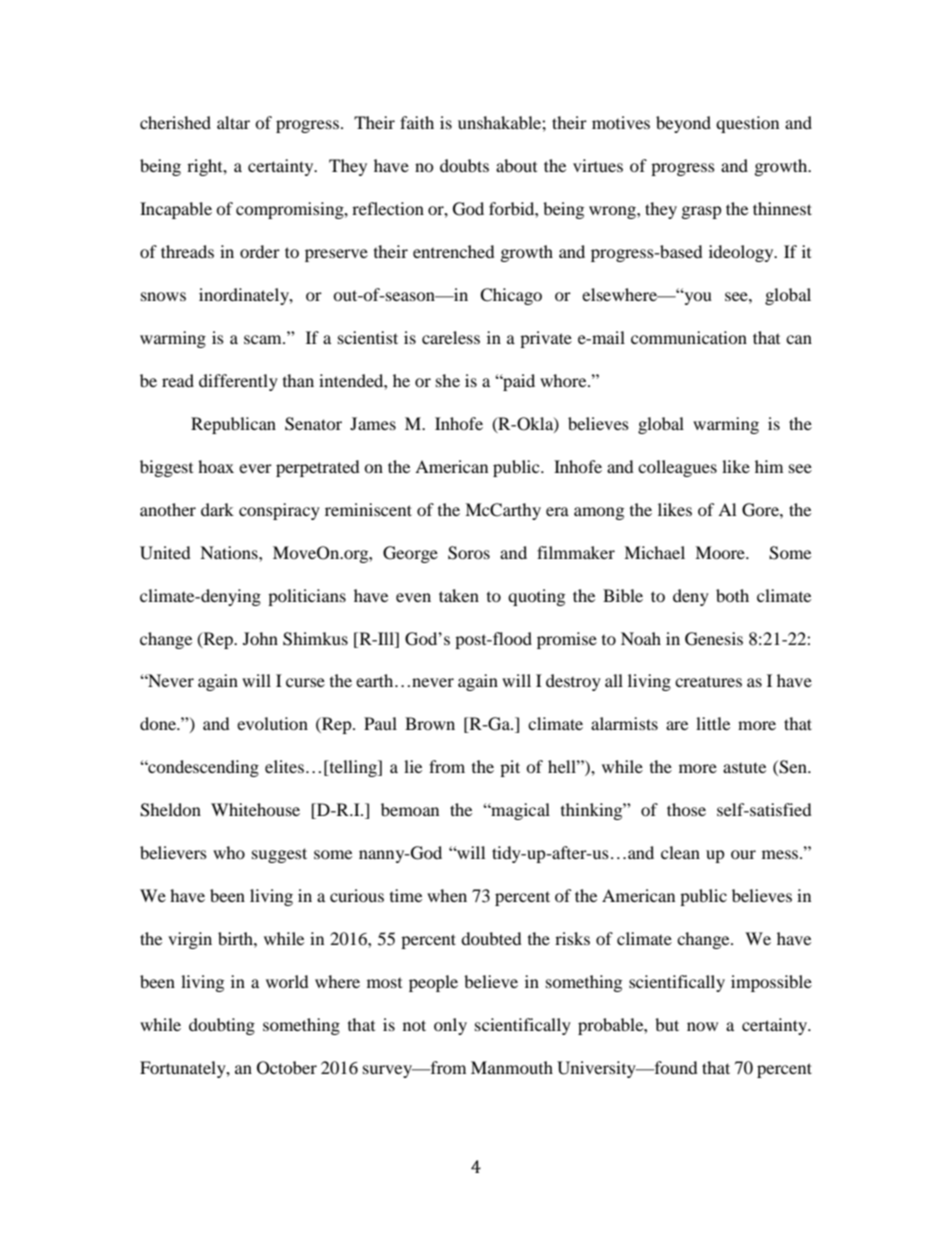 This screenshot has width=952, height=1233. I want to click on both, so click(732, 595).
